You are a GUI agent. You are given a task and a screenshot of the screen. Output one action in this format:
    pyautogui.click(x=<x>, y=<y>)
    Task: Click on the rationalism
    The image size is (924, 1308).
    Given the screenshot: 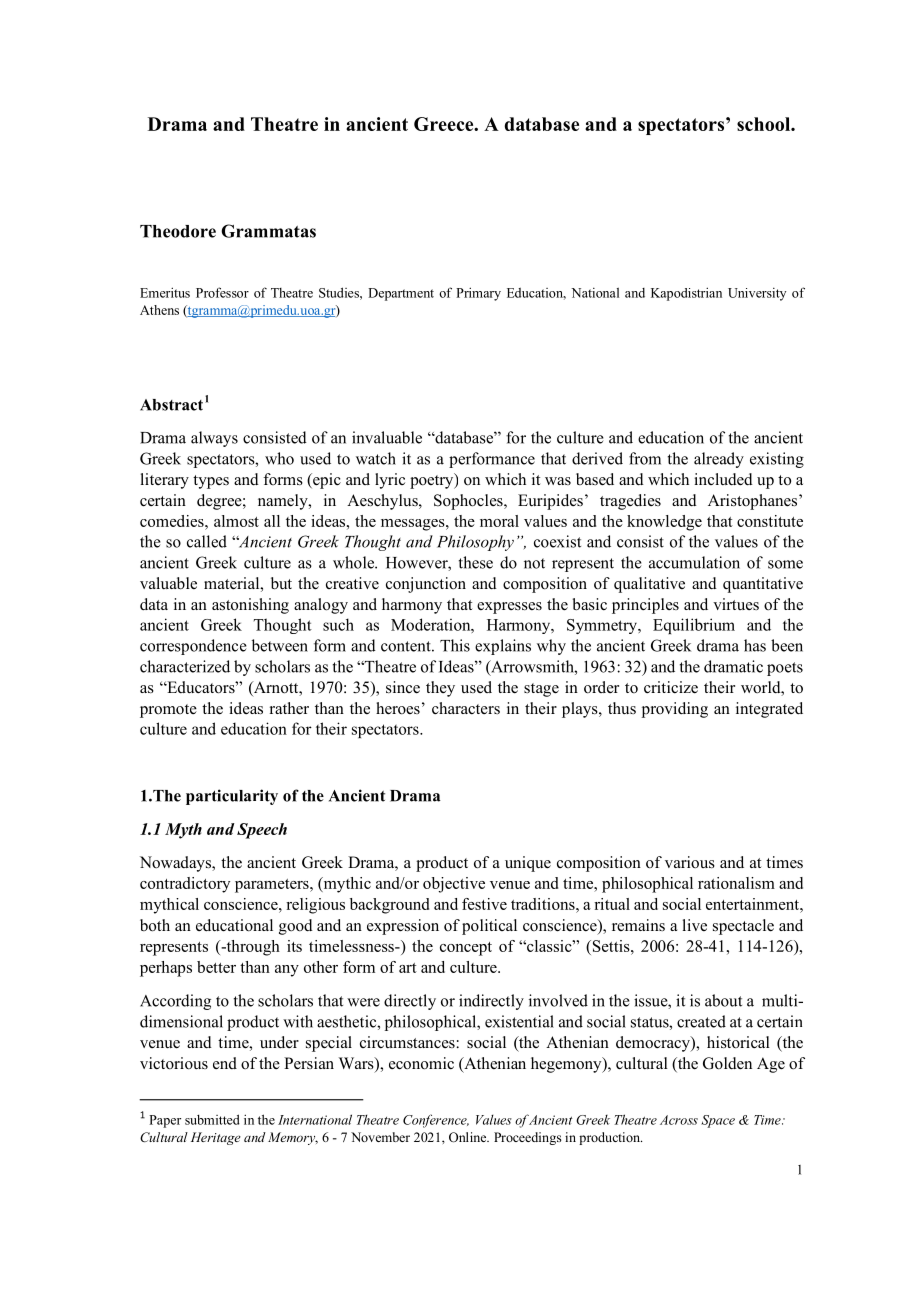 What is the action you would take?
    pyautogui.click(x=736, y=883)
